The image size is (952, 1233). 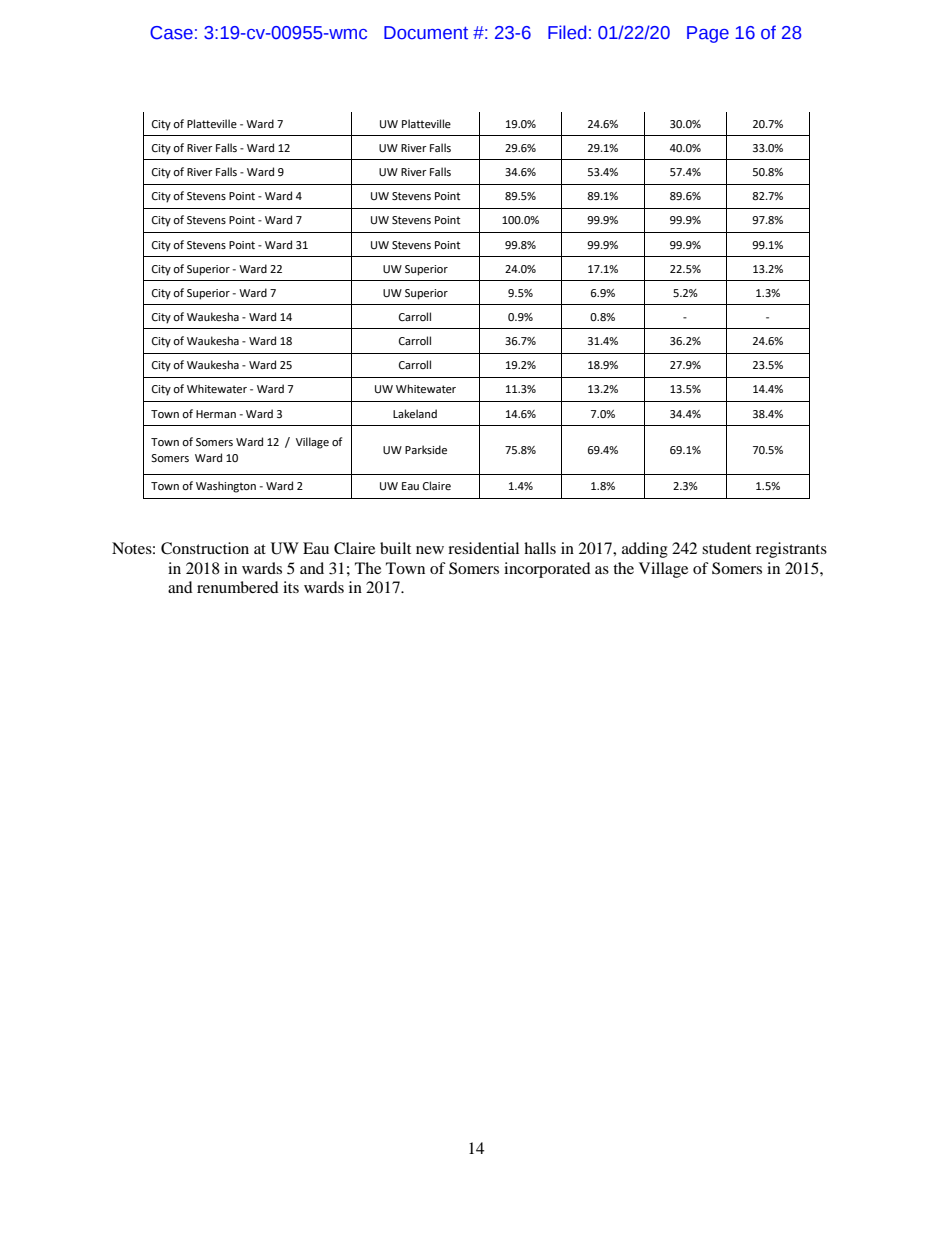 I want to click on Case, so click(x=171, y=33).
